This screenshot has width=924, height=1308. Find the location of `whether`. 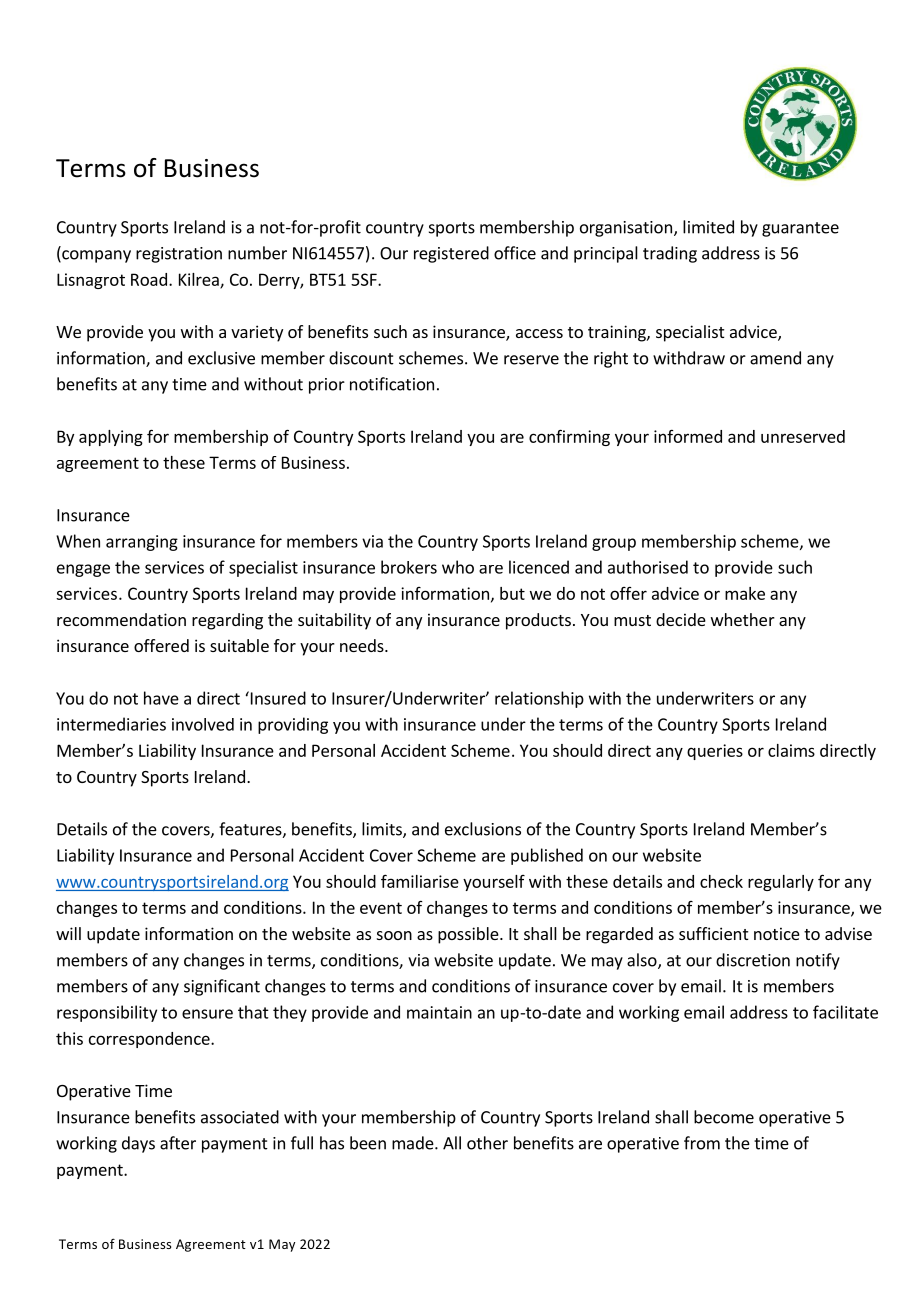

whether is located at coordinates (743, 619).
